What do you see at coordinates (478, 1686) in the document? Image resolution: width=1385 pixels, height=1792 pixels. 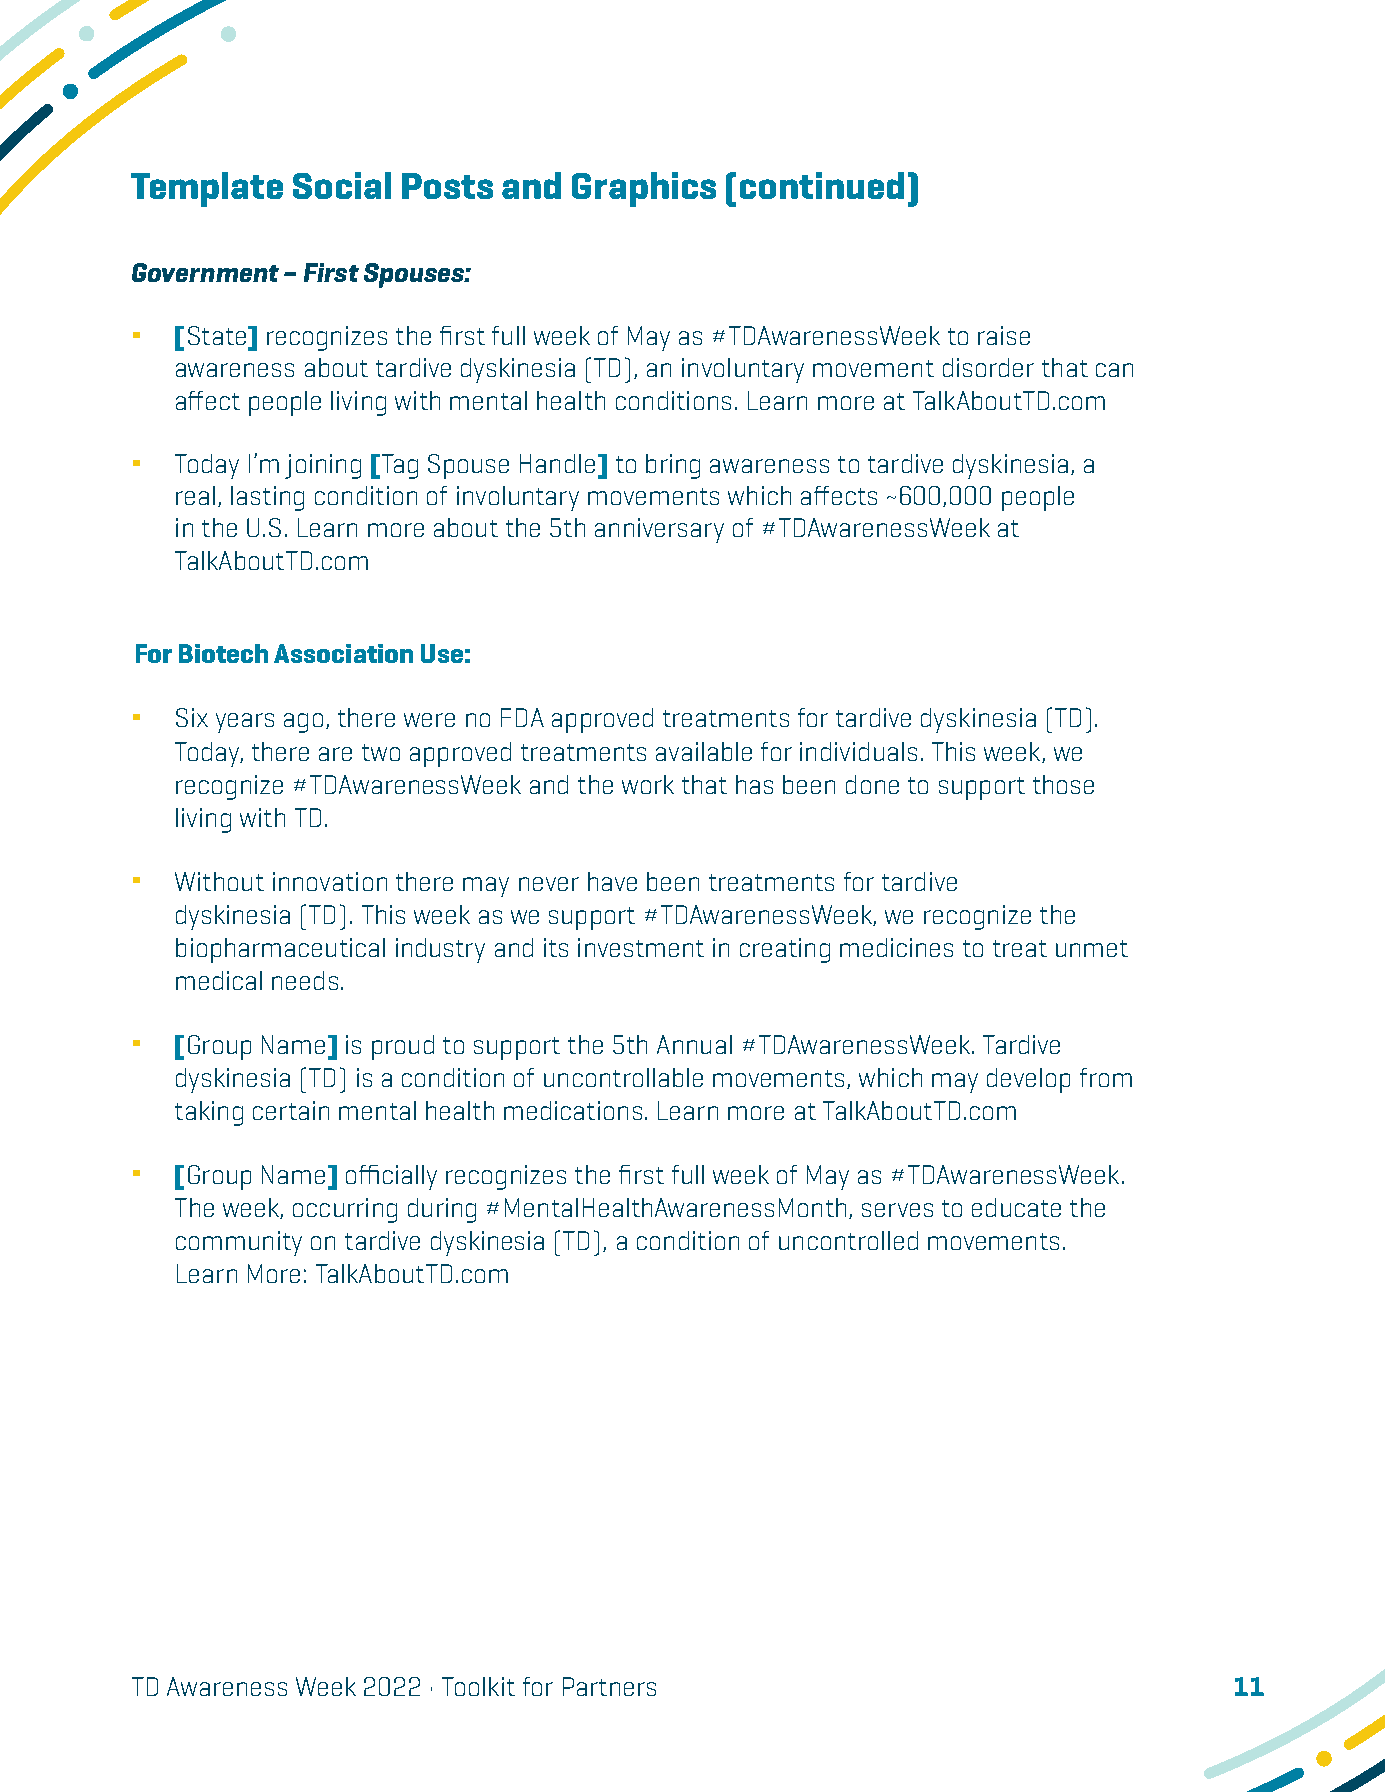 I see `Toolkit` at bounding box center [478, 1686].
